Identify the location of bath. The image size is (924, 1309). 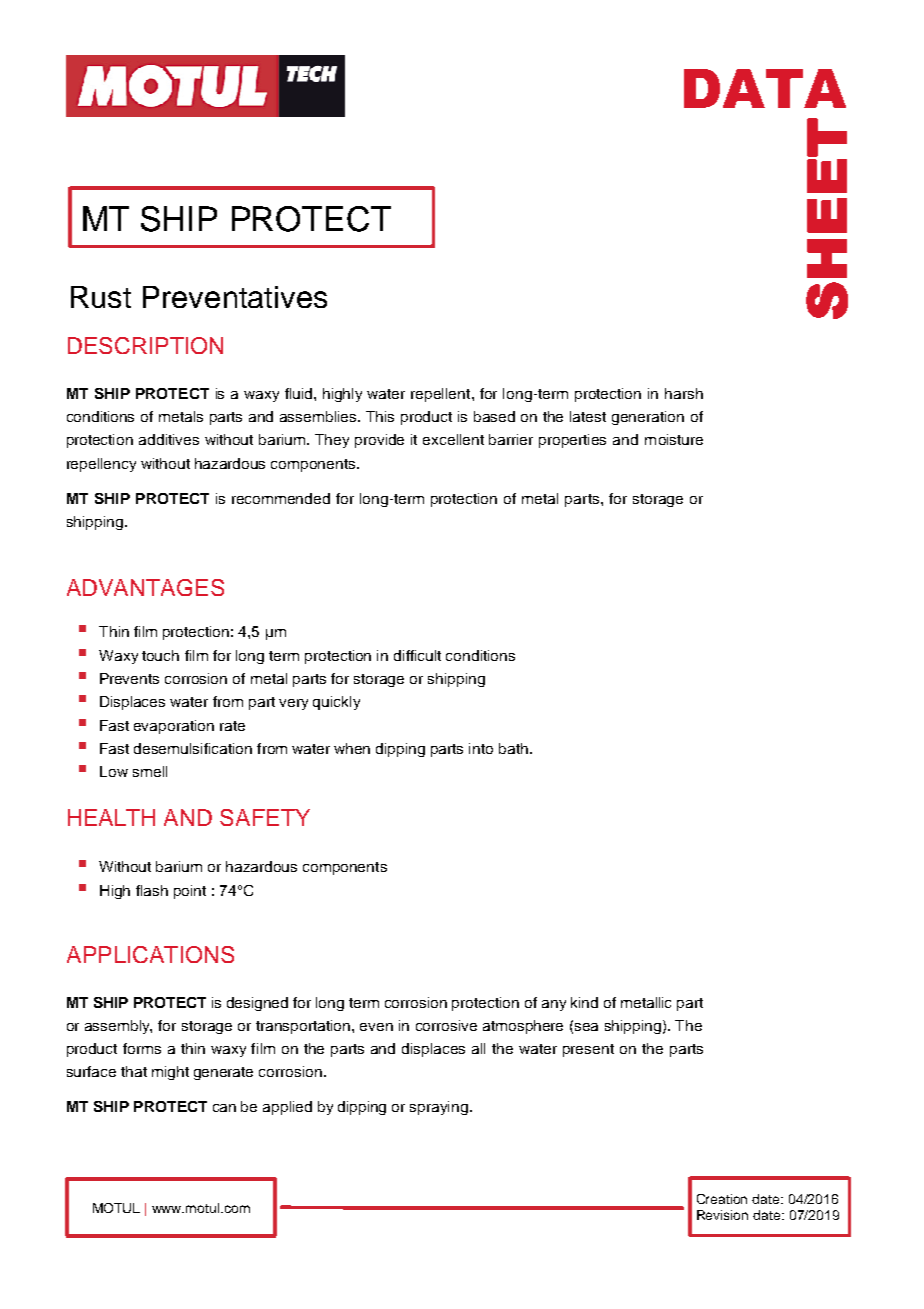
(513, 748).
